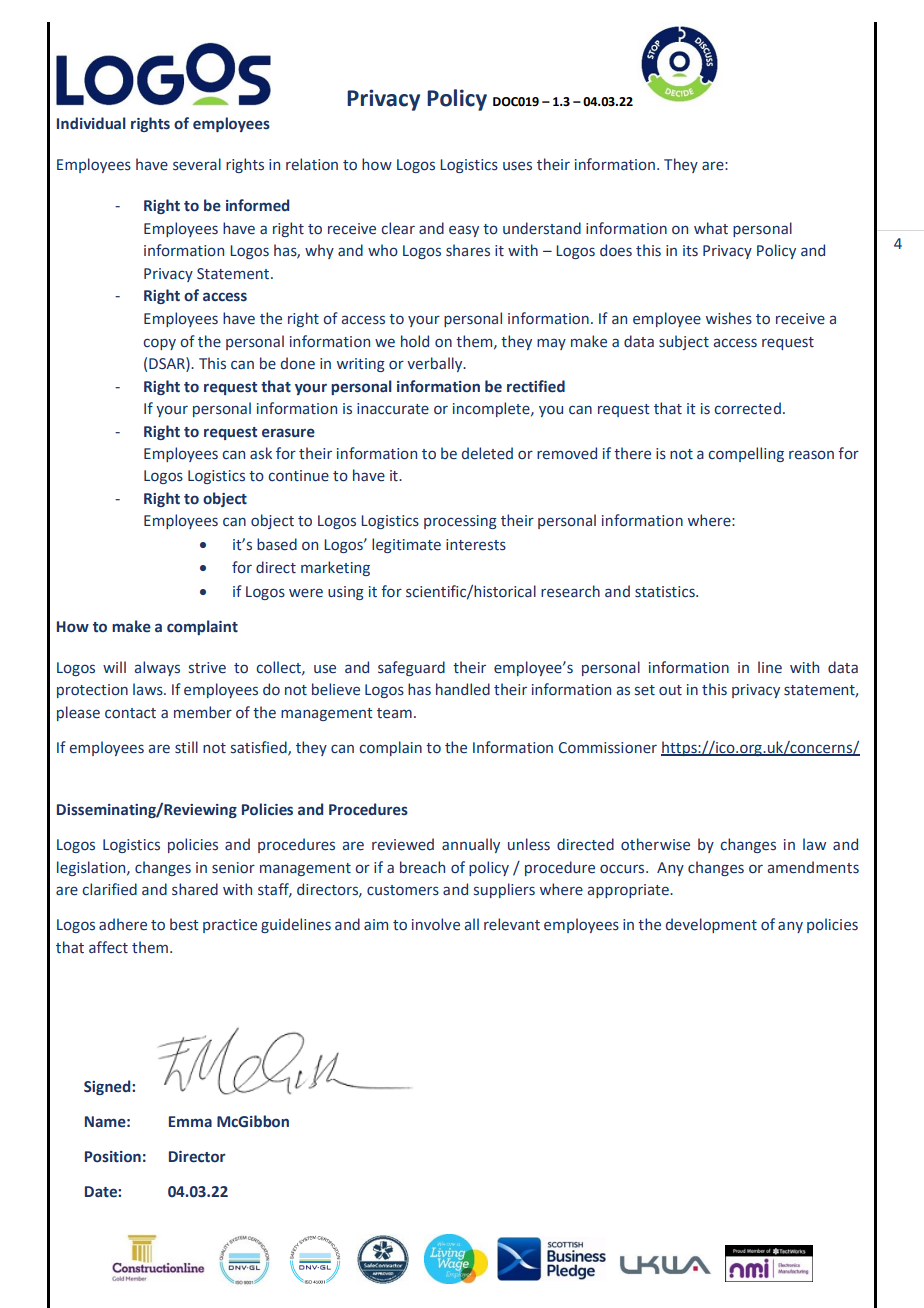 The height and width of the screenshot is (1308, 924). I want to click on always, so click(157, 668).
